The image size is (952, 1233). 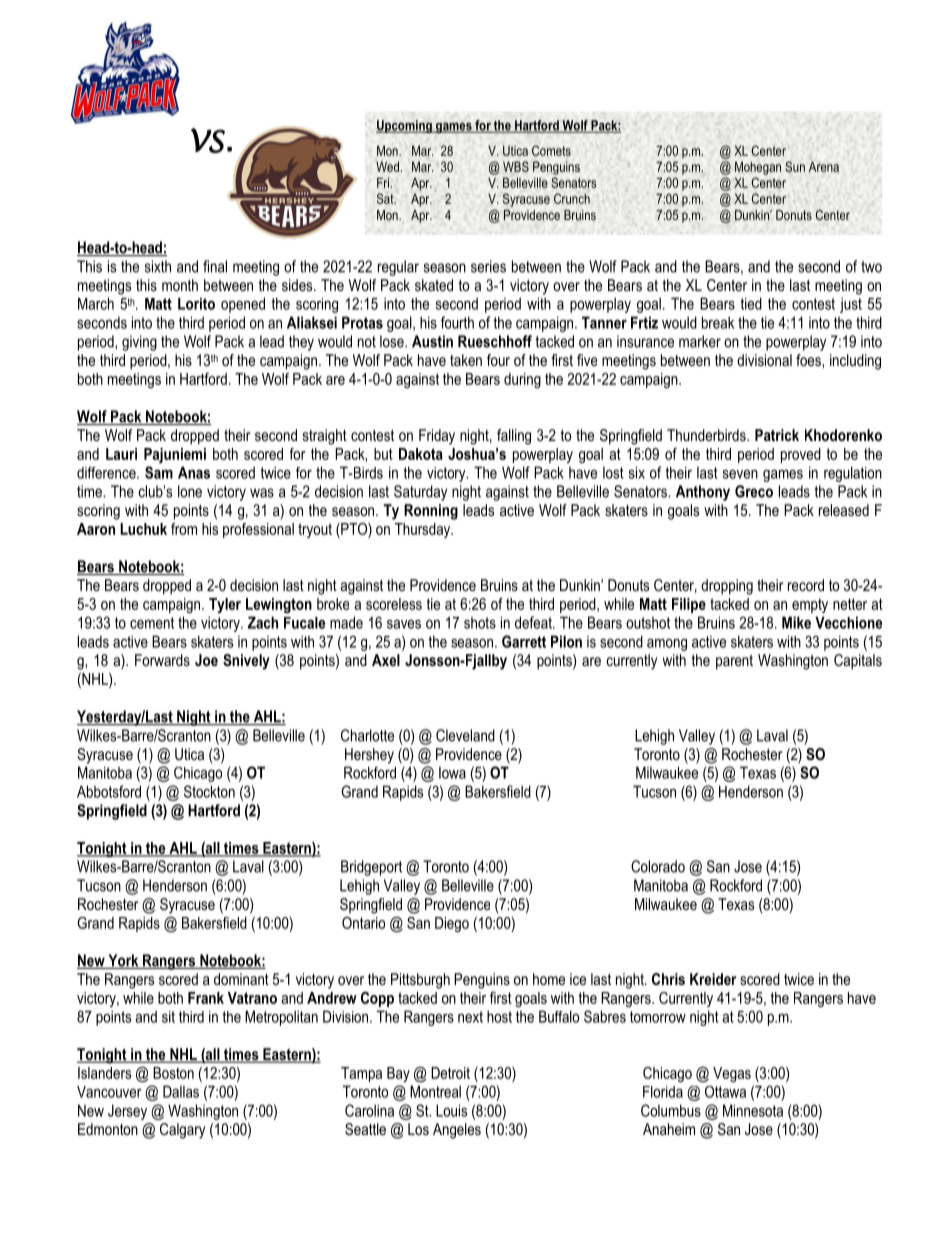 What do you see at coordinates (480, 623) in the page?
I see `shots` at bounding box center [480, 623].
